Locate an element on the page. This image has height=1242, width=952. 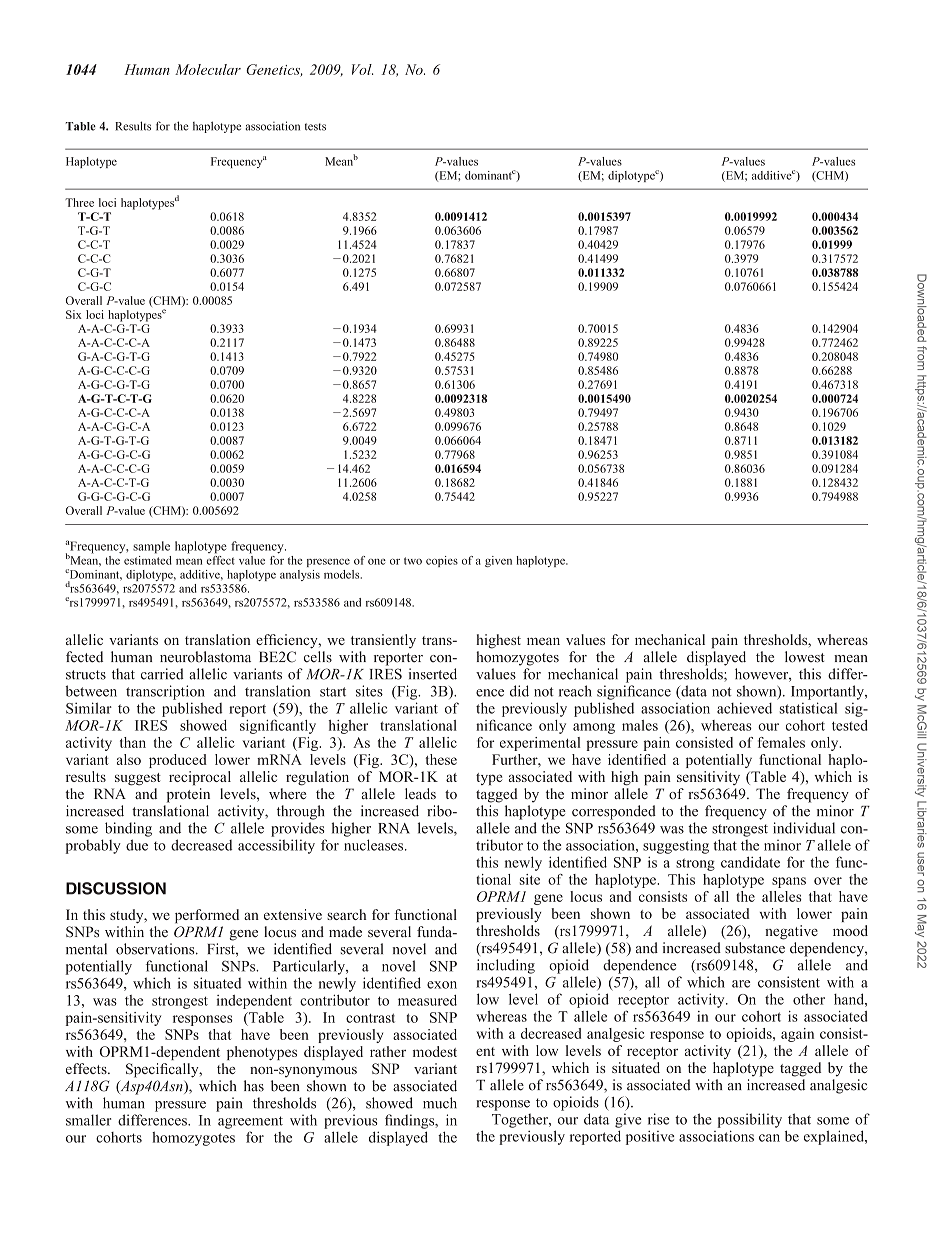
carried is located at coordinates (162, 674).
